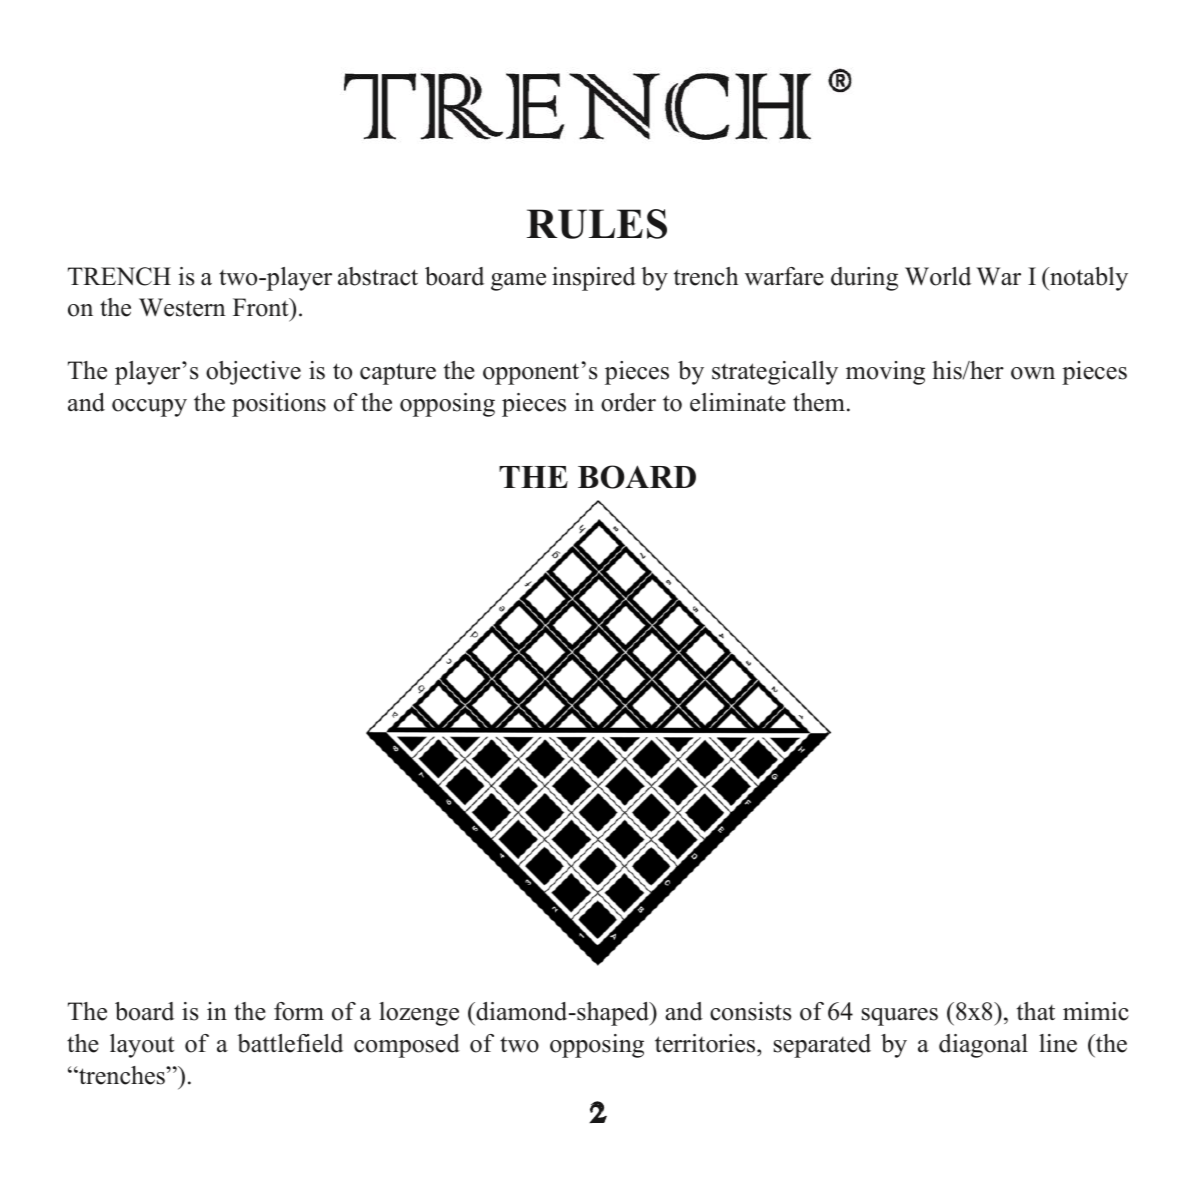  What do you see at coordinates (938, 276) in the screenshot?
I see `World` at bounding box center [938, 276].
